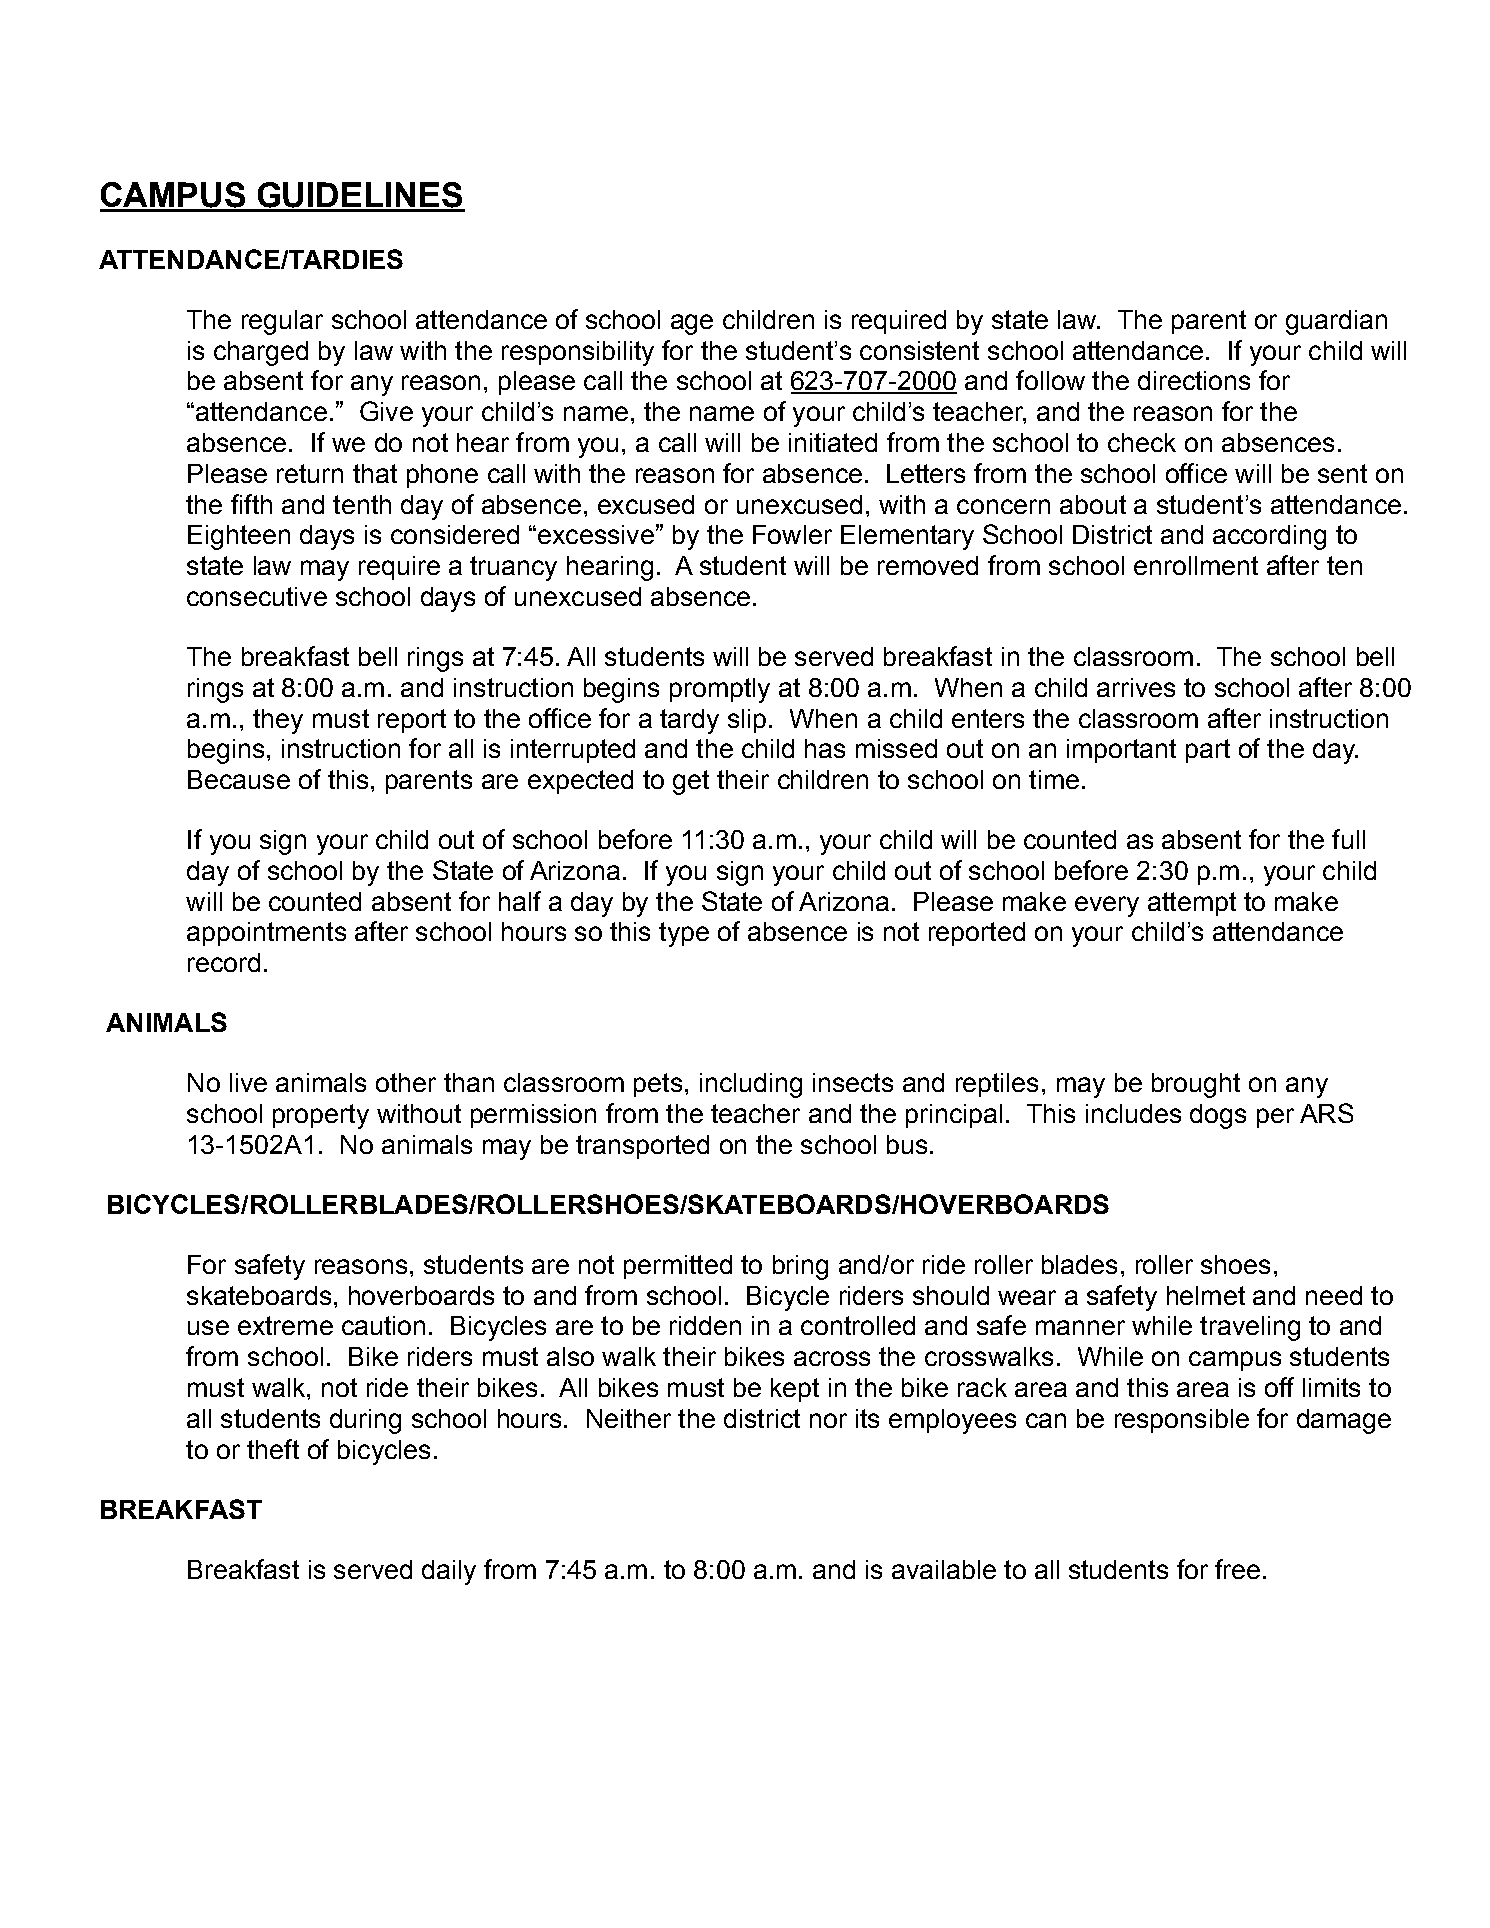 This screenshot has width=1490, height=1928. Describe the element at coordinates (449, 1572) in the screenshot. I see `daily` at that location.
